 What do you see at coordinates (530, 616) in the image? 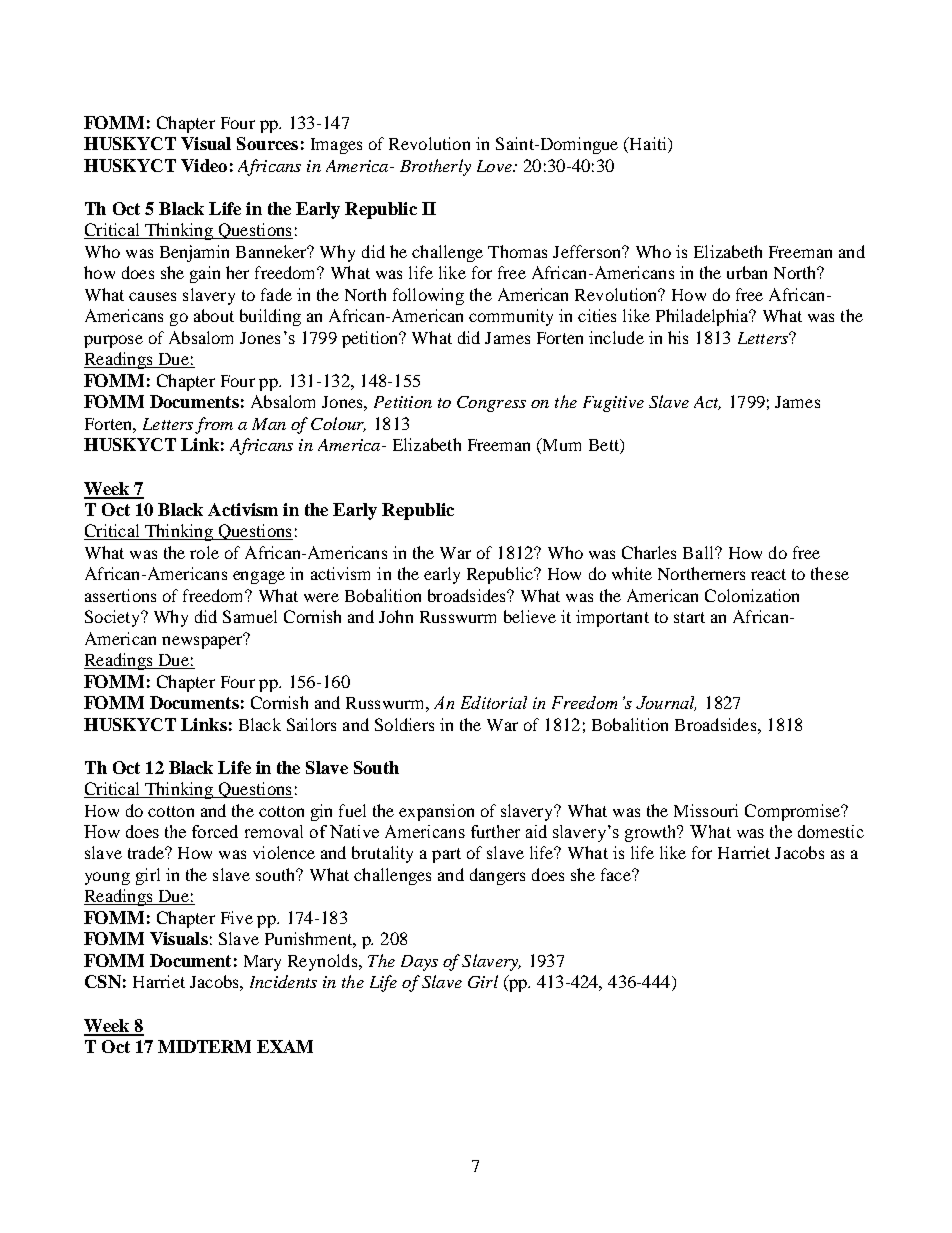
I see `believe` at bounding box center [530, 616].
